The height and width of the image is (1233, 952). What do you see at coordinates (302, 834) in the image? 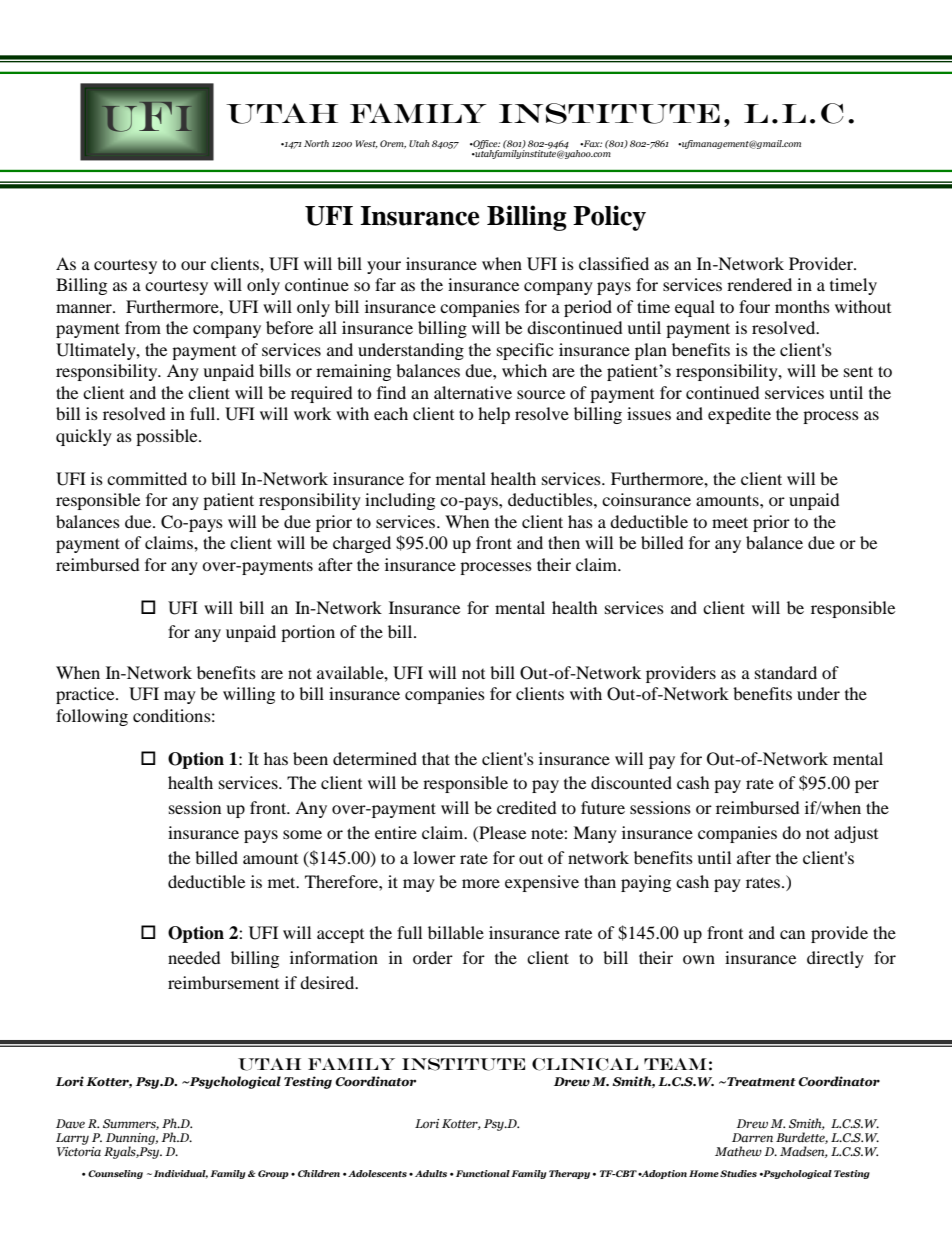
I see `some` at bounding box center [302, 834].
